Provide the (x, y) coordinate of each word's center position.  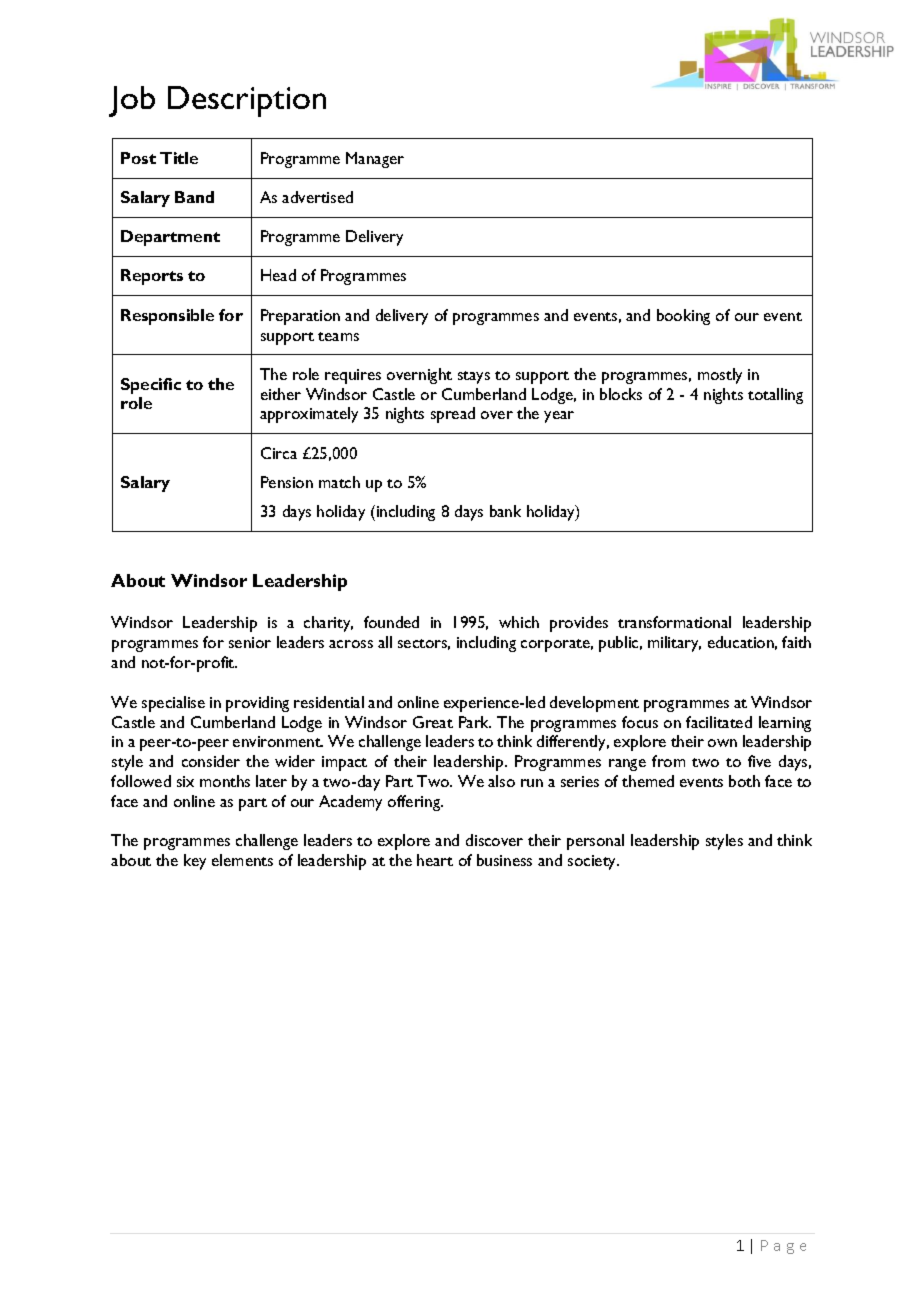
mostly (720, 376)
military (674, 644)
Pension (287, 482)
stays (474, 377)
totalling (775, 396)
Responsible (167, 317)
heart (435, 860)
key (195, 862)
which (519, 622)
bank (505, 511)
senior (250, 642)
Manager (375, 160)
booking (683, 317)
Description (247, 101)
